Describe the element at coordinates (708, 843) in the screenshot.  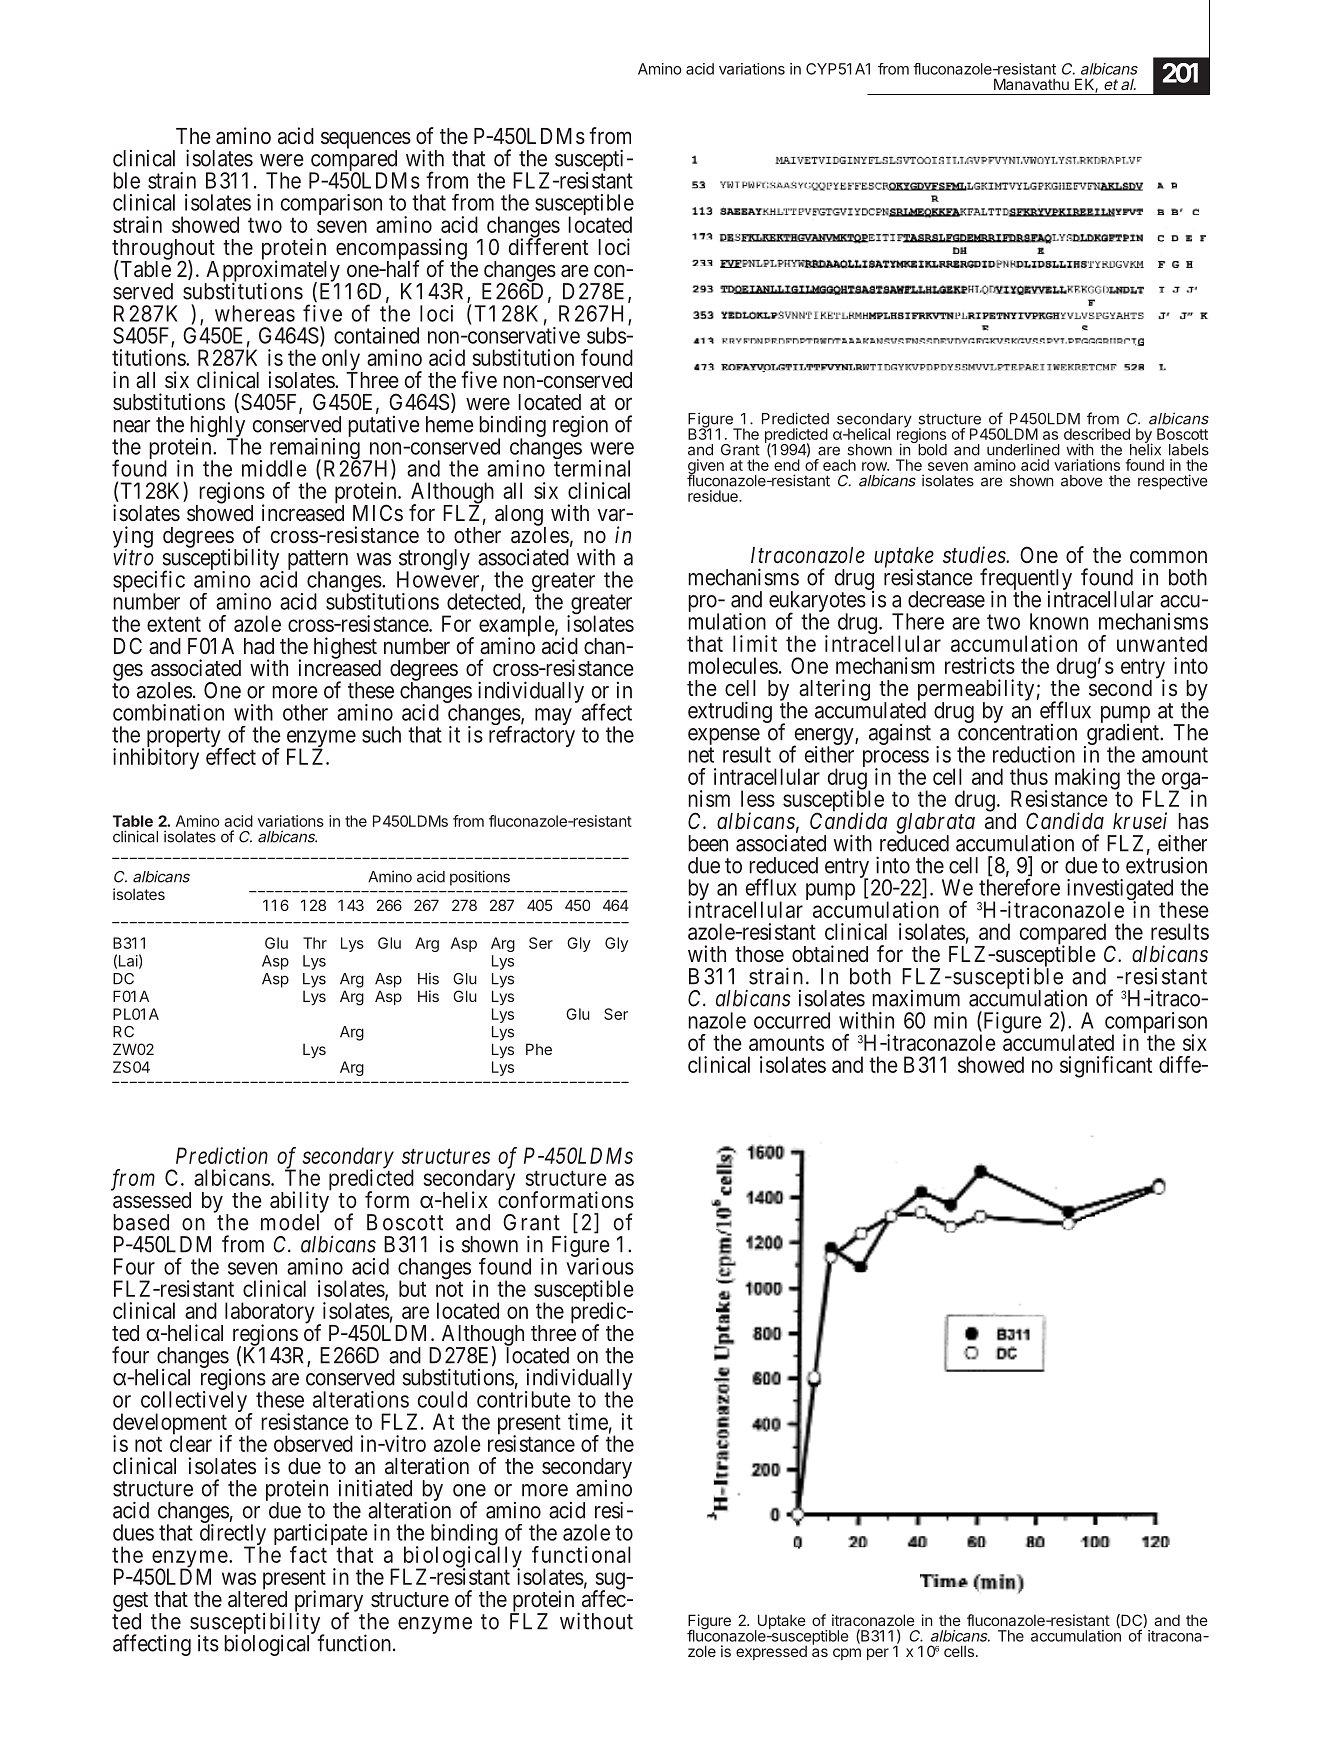
I see `been` at that location.
